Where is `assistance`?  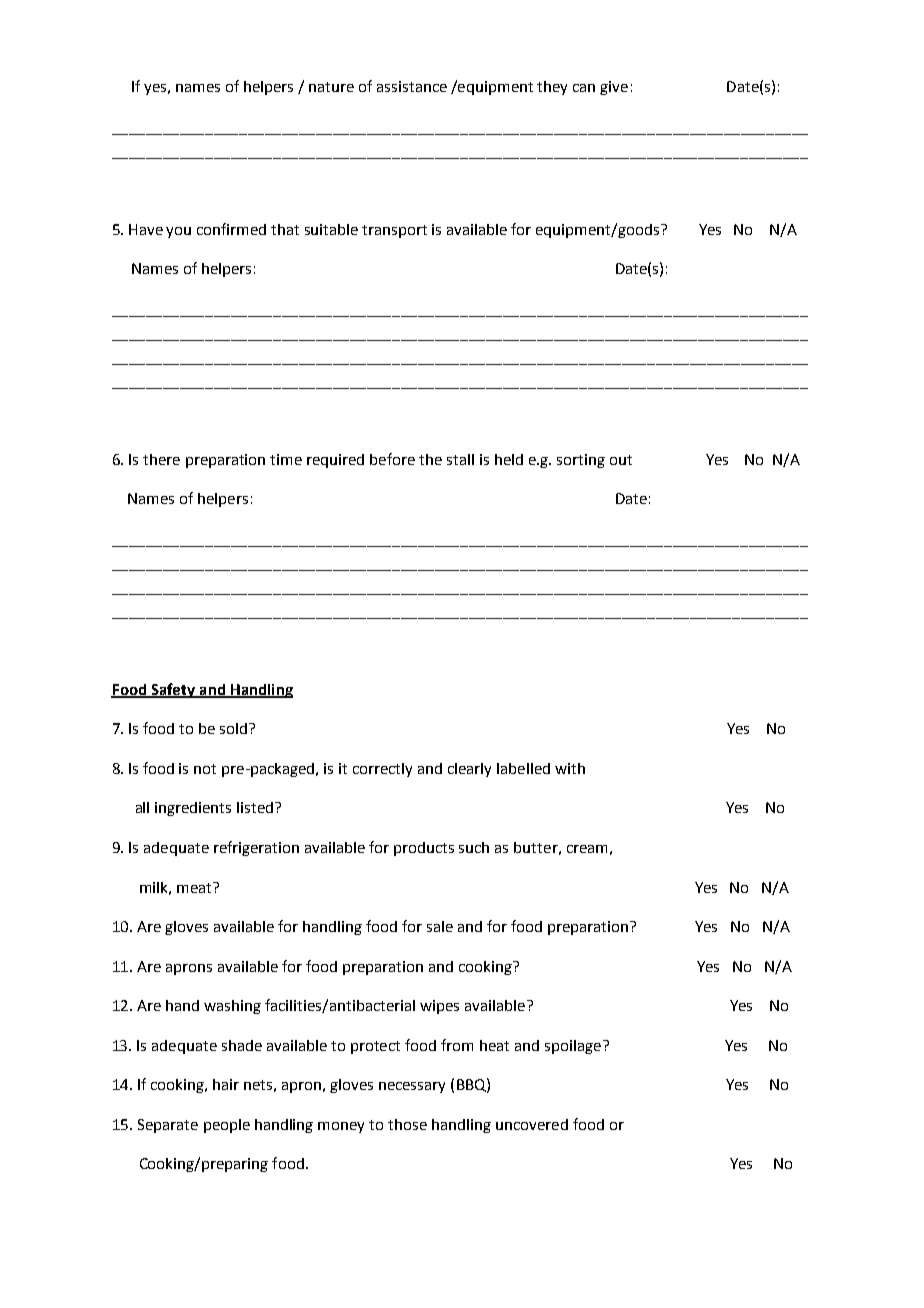 assistance is located at coordinates (412, 86).
